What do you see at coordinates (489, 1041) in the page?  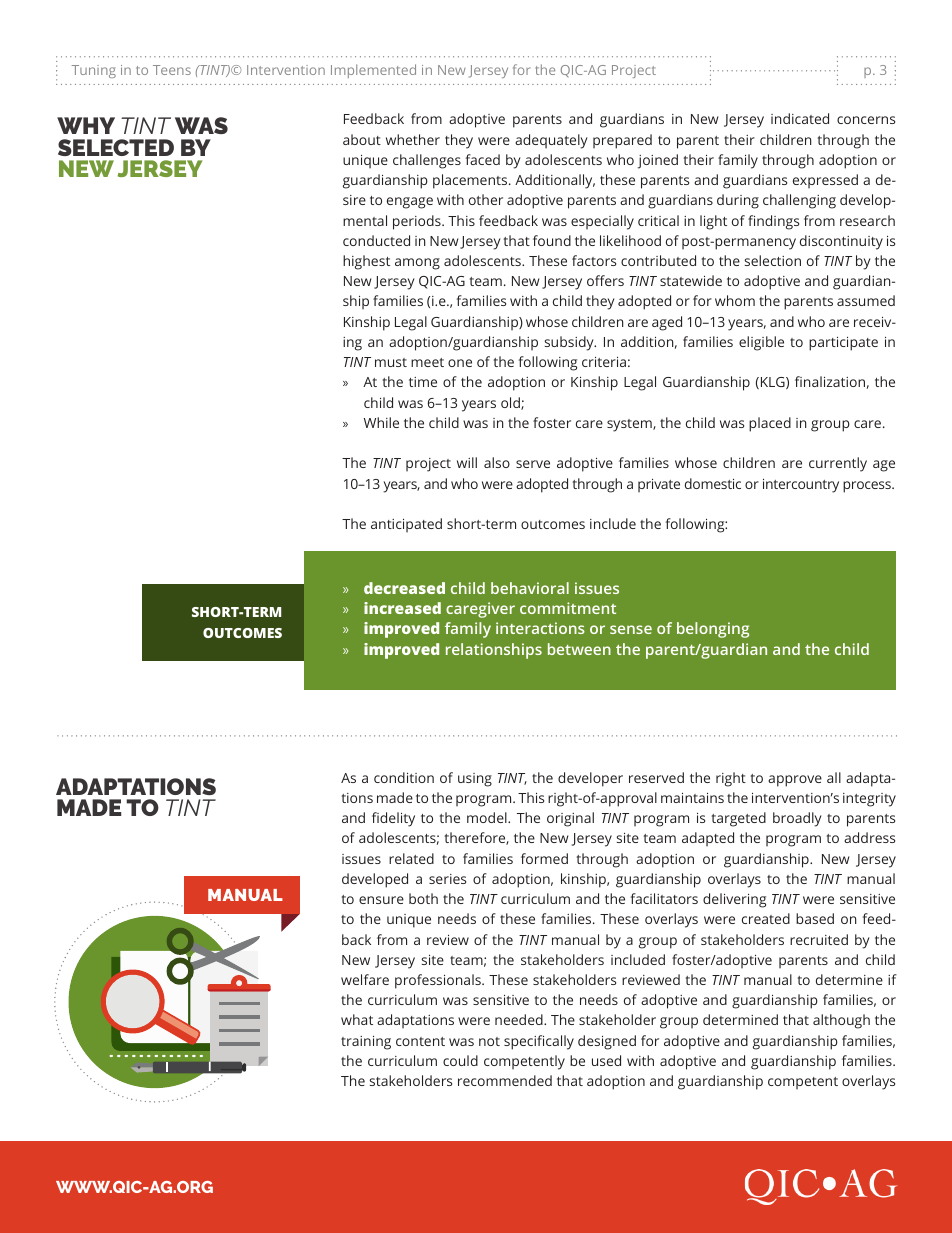 I see `not` at bounding box center [489, 1041].
